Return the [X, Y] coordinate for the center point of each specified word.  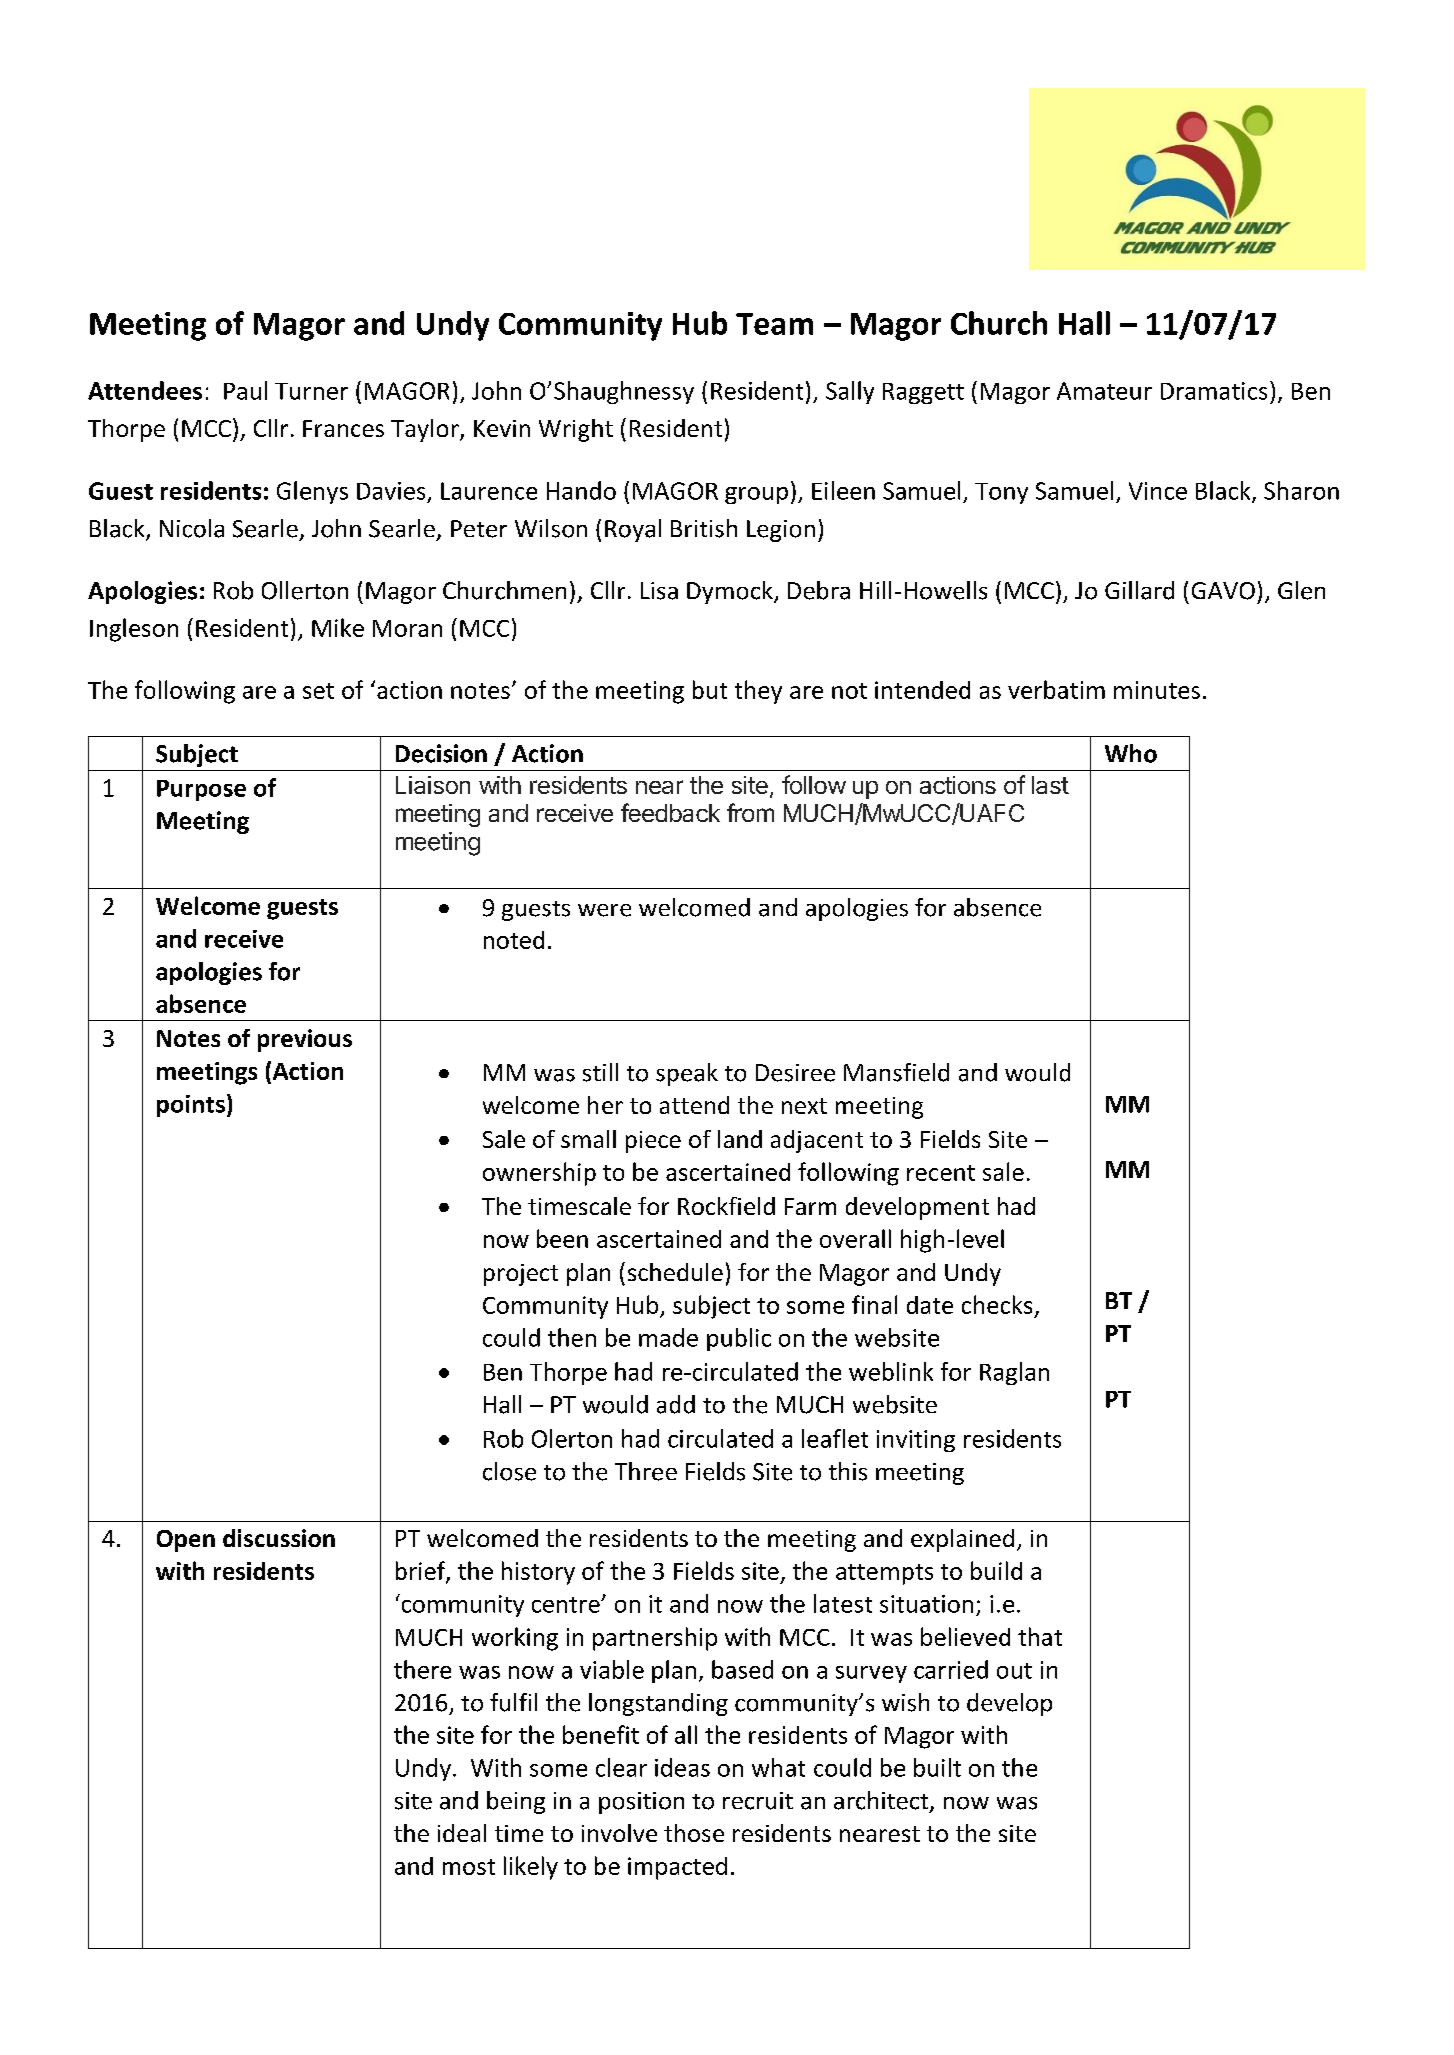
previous [305, 1040]
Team [774, 324]
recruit [758, 1801]
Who [1131, 753]
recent [941, 1173]
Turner [311, 391]
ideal [462, 1833]
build [996, 1570]
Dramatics [1214, 391]
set [318, 691]
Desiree [795, 1073]
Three [646, 1471]
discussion [279, 1538]
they [758, 692]
